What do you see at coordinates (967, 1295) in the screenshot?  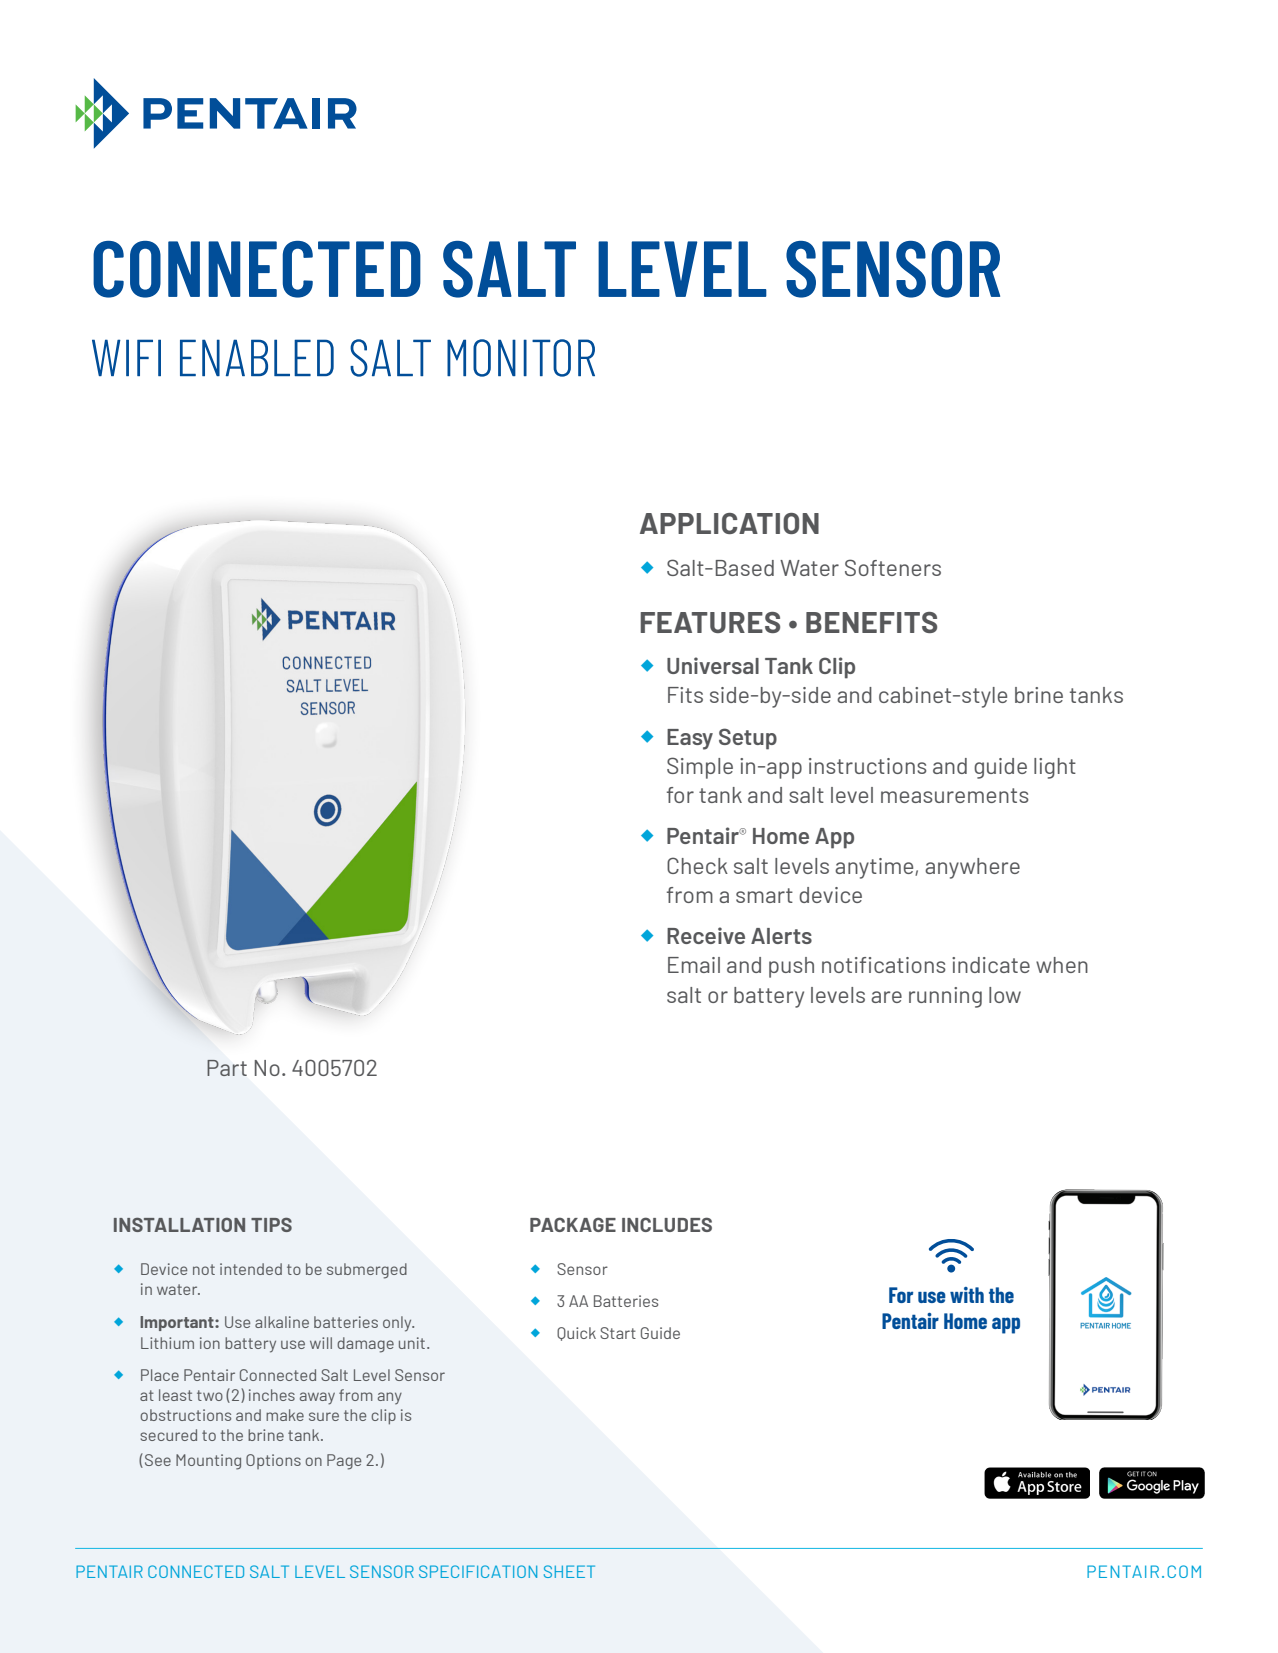 I see `with` at bounding box center [967, 1295].
